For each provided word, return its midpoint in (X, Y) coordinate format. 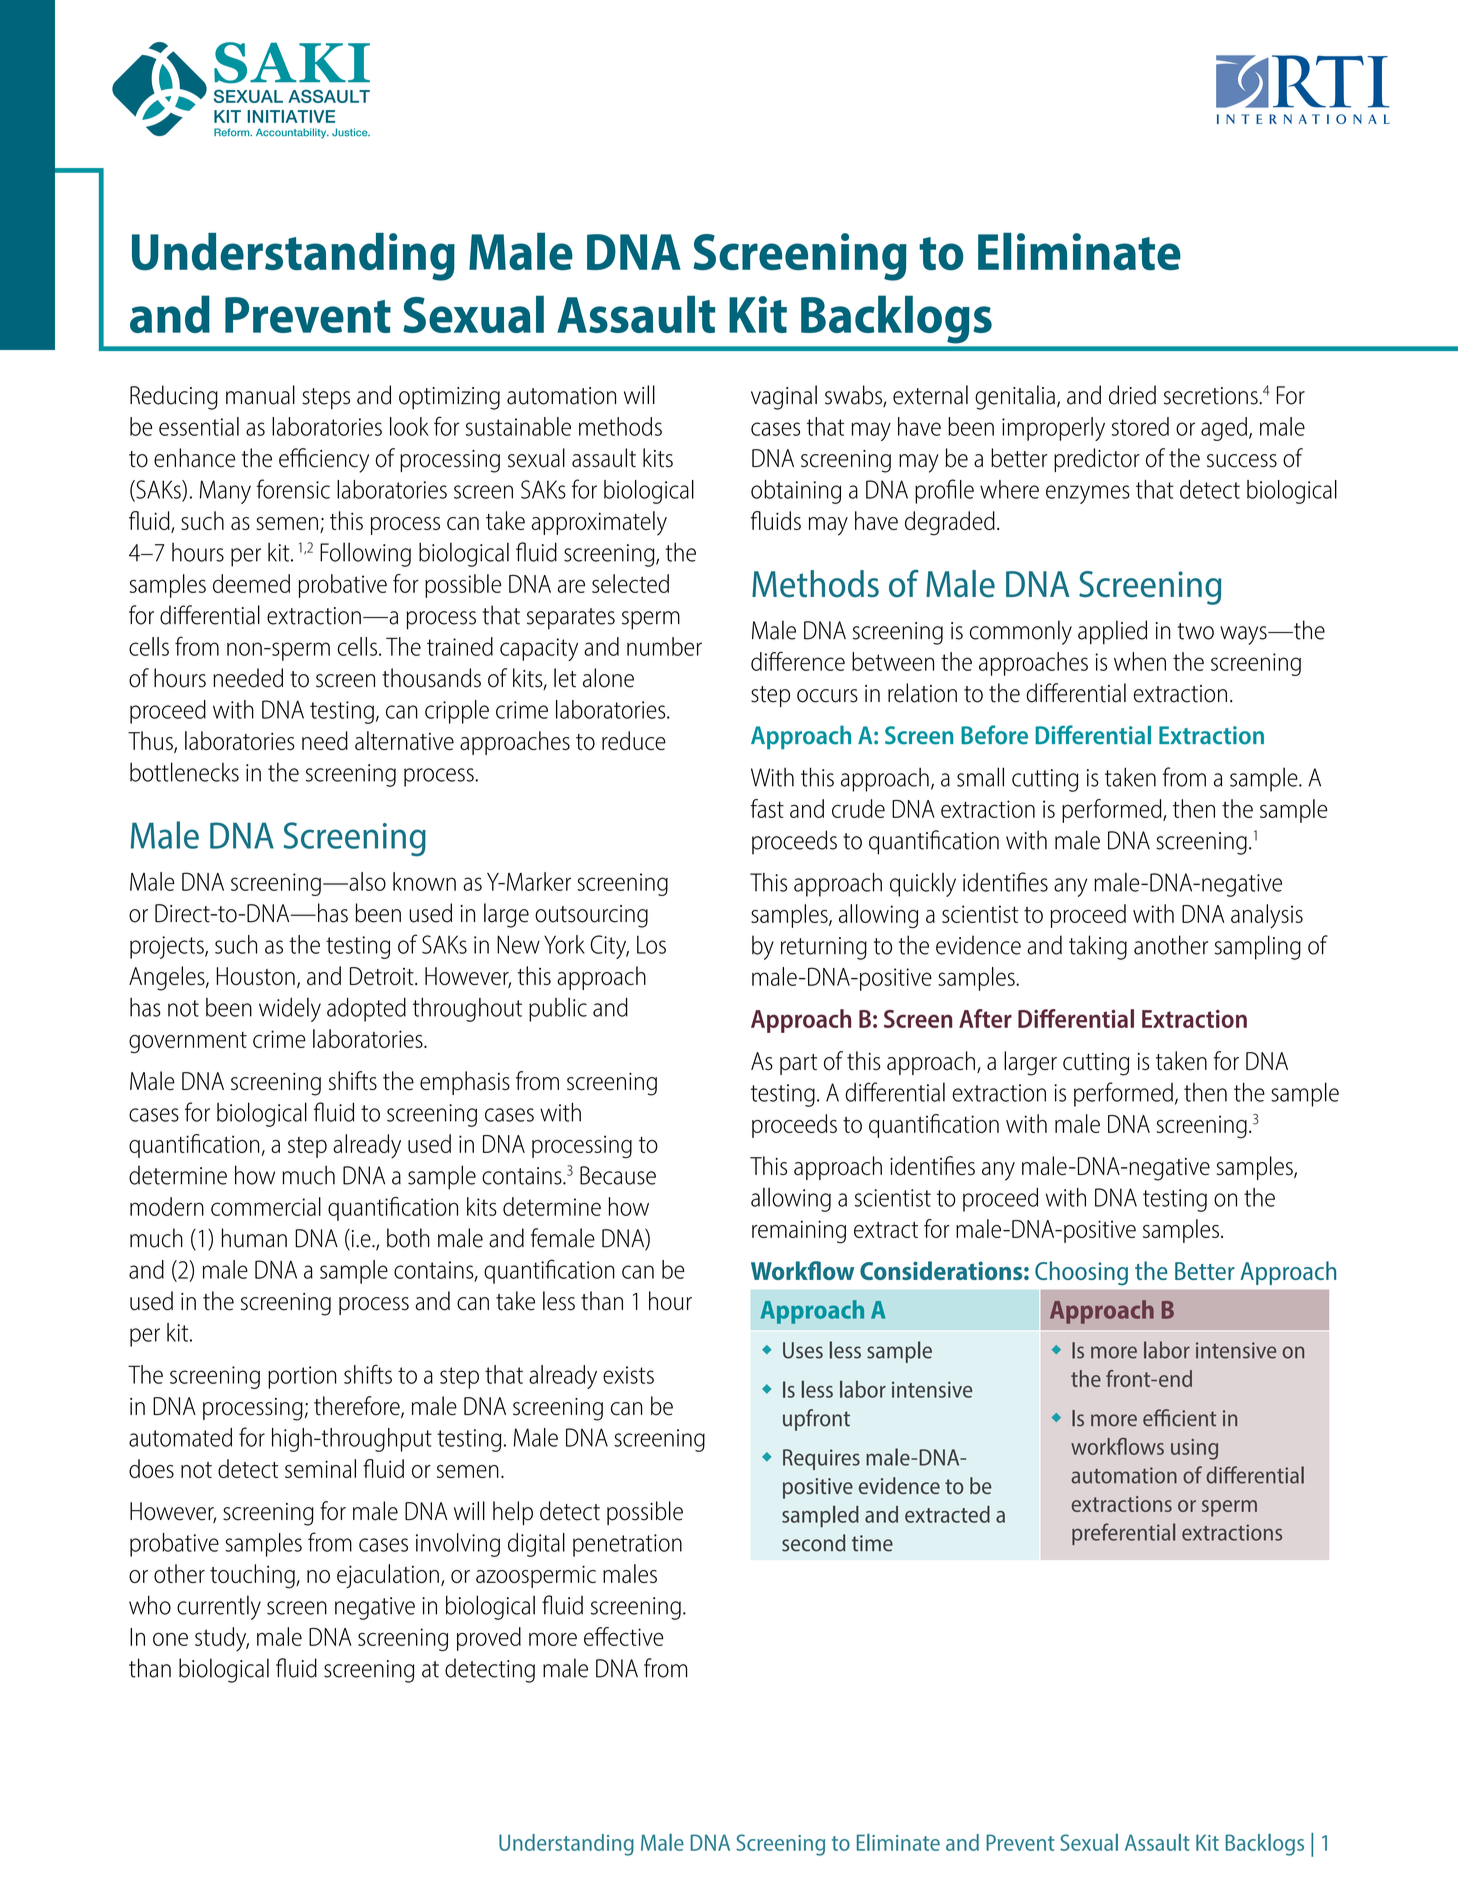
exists (628, 1375)
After (985, 1018)
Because (618, 1175)
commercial (266, 1206)
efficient (1179, 1418)
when (1140, 661)
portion (302, 1377)
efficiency (324, 460)
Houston (256, 976)
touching (253, 1576)
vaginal (784, 397)
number (664, 646)
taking (1098, 947)
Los (651, 944)
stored (1140, 426)
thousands (431, 678)
